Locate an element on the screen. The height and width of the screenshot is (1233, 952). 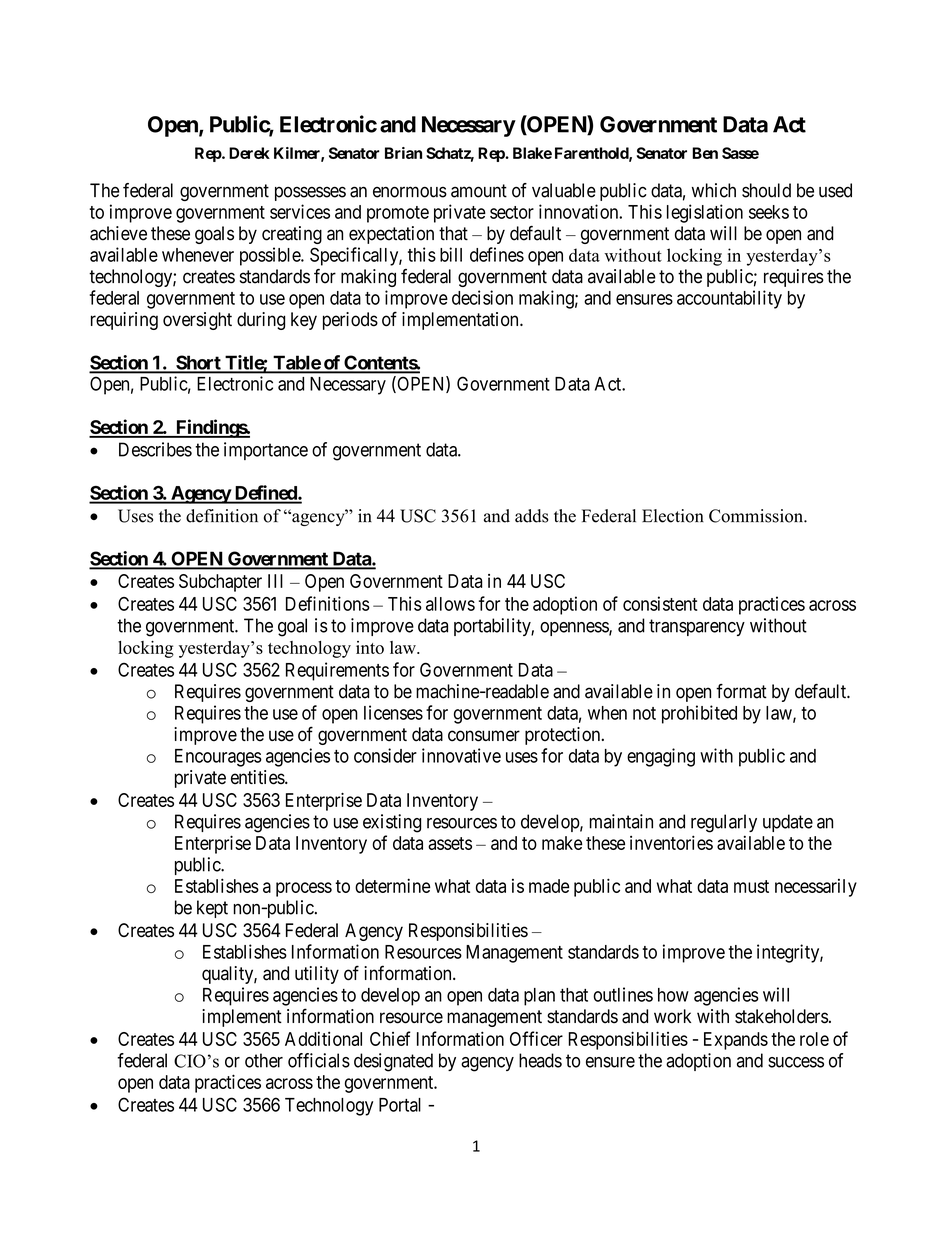
accountability is located at coordinates (729, 299).
